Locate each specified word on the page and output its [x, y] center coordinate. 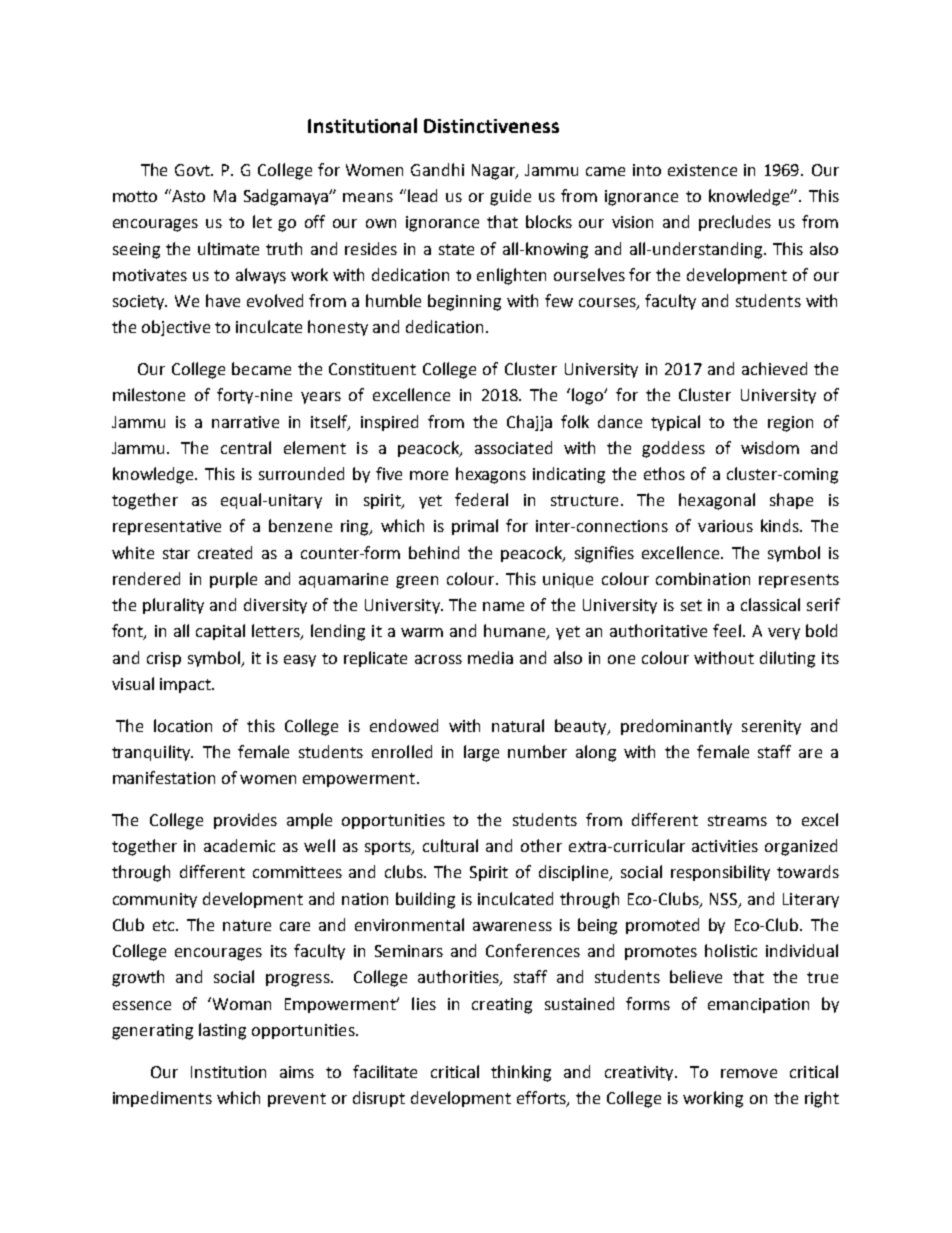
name [503, 606]
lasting [222, 1031]
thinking [521, 1073]
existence [702, 170]
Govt [194, 170]
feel [727, 630]
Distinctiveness [491, 126]
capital [220, 632]
